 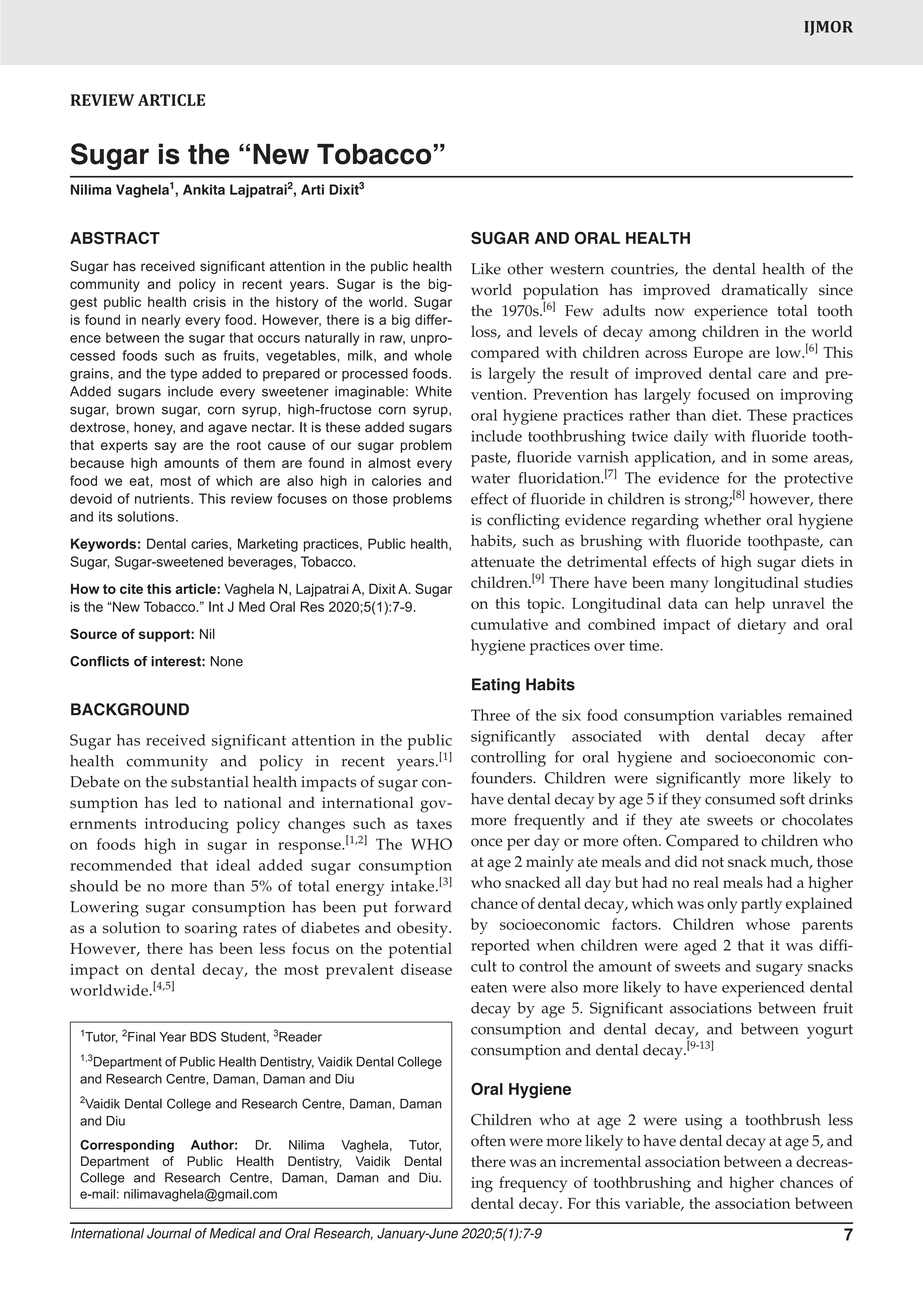 I want to click on dramatically, so click(x=765, y=292).
